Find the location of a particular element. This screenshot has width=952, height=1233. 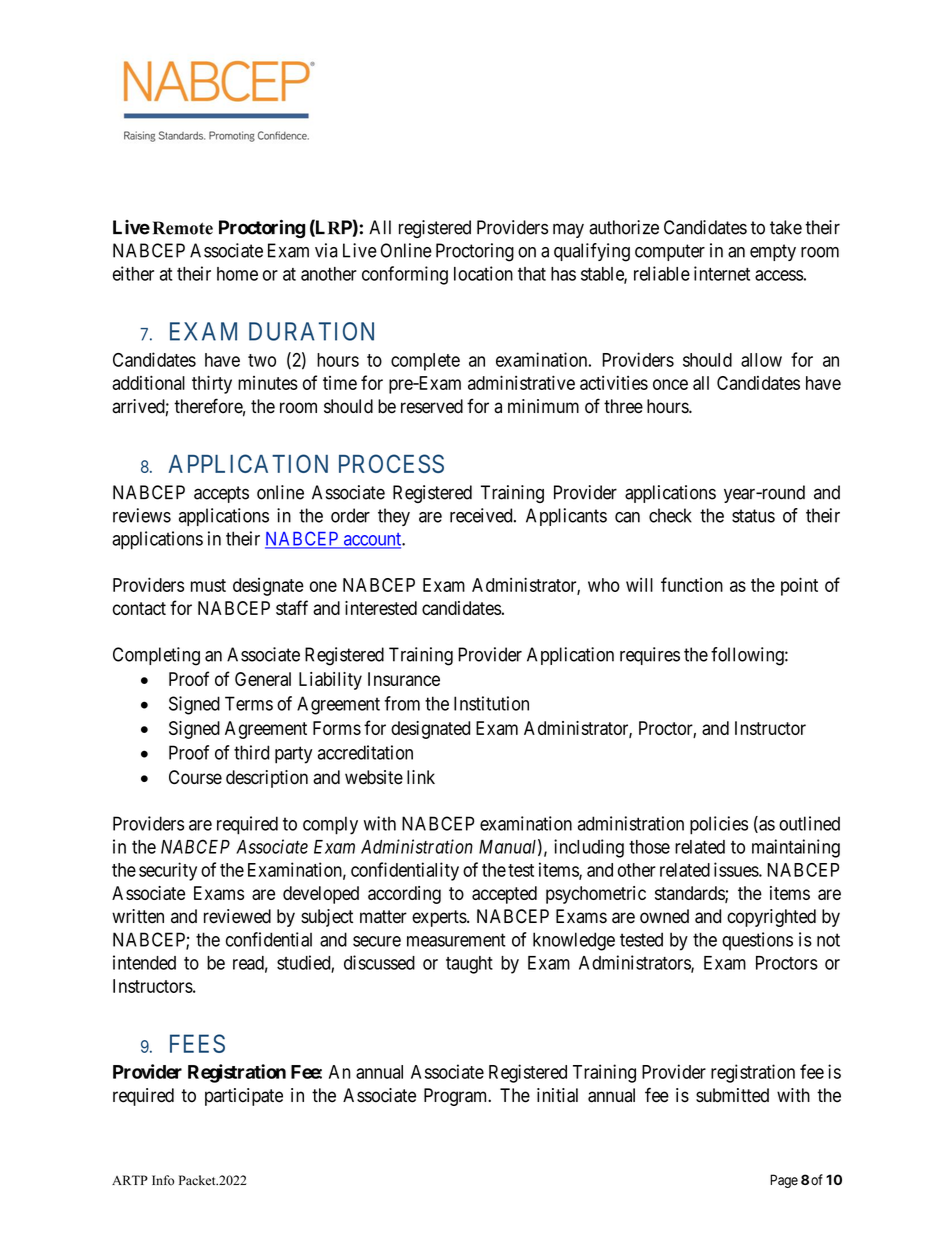

may is located at coordinates (568, 230).
